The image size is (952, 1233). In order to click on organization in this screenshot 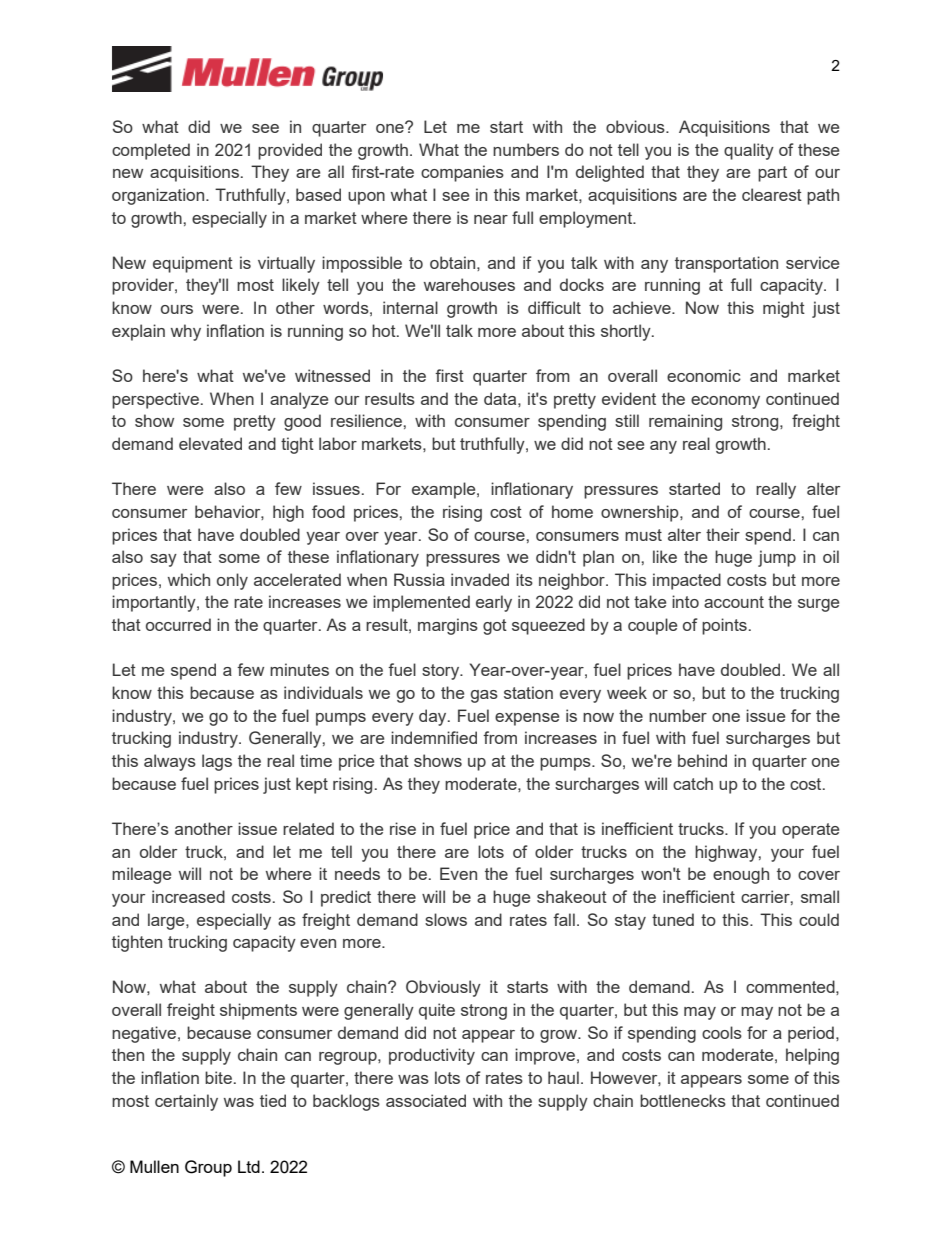, I will do `click(159, 196)`.
